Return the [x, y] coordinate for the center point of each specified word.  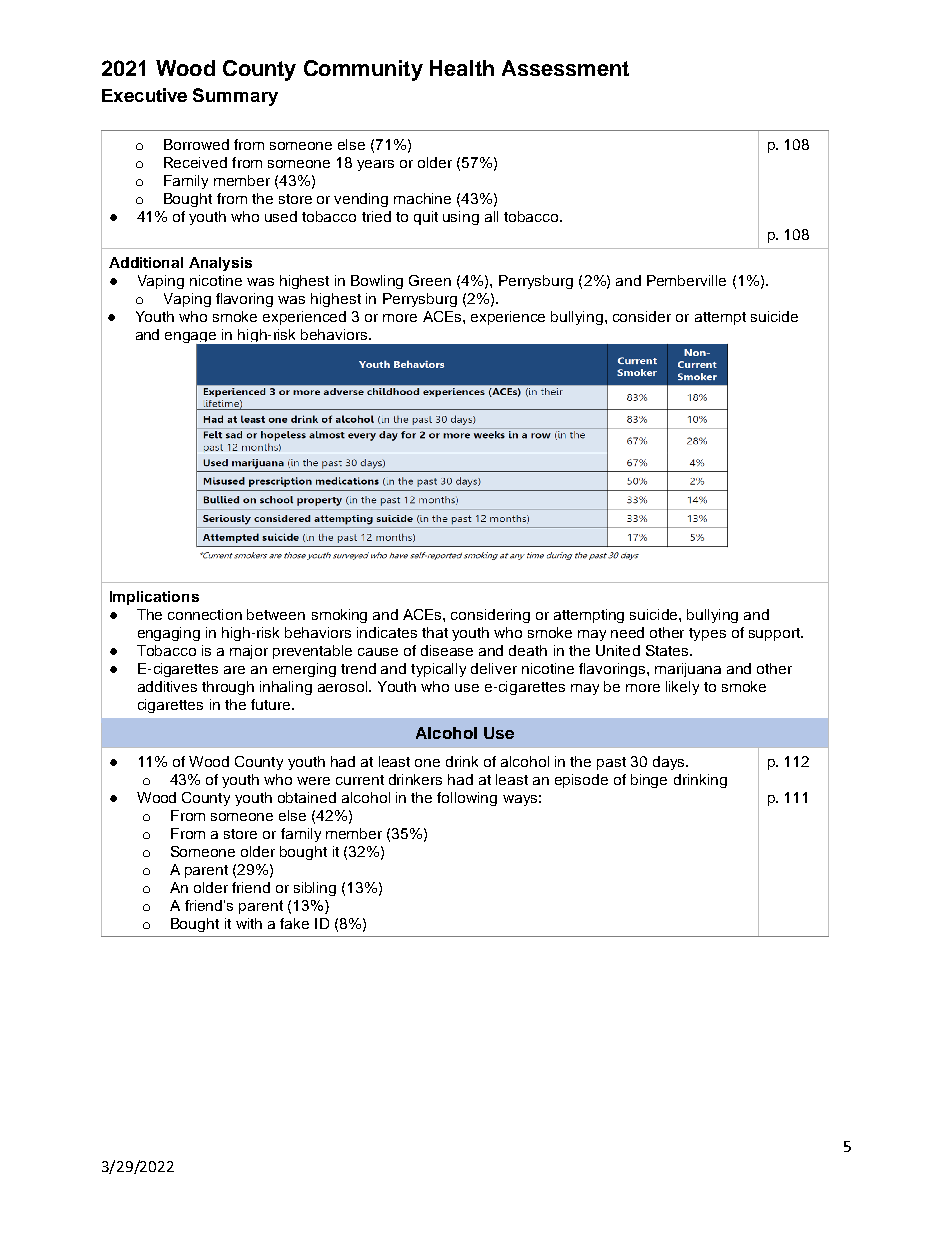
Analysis [220, 264]
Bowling [377, 282]
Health [462, 68]
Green [430, 280]
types [707, 634]
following [467, 799]
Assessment [565, 68]
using [461, 218]
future [272, 704]
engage [192, 339]
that [435, 632]
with [249, 923]
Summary [235, 97]
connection [205, 614]
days [670, 763]
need [627, 632]
